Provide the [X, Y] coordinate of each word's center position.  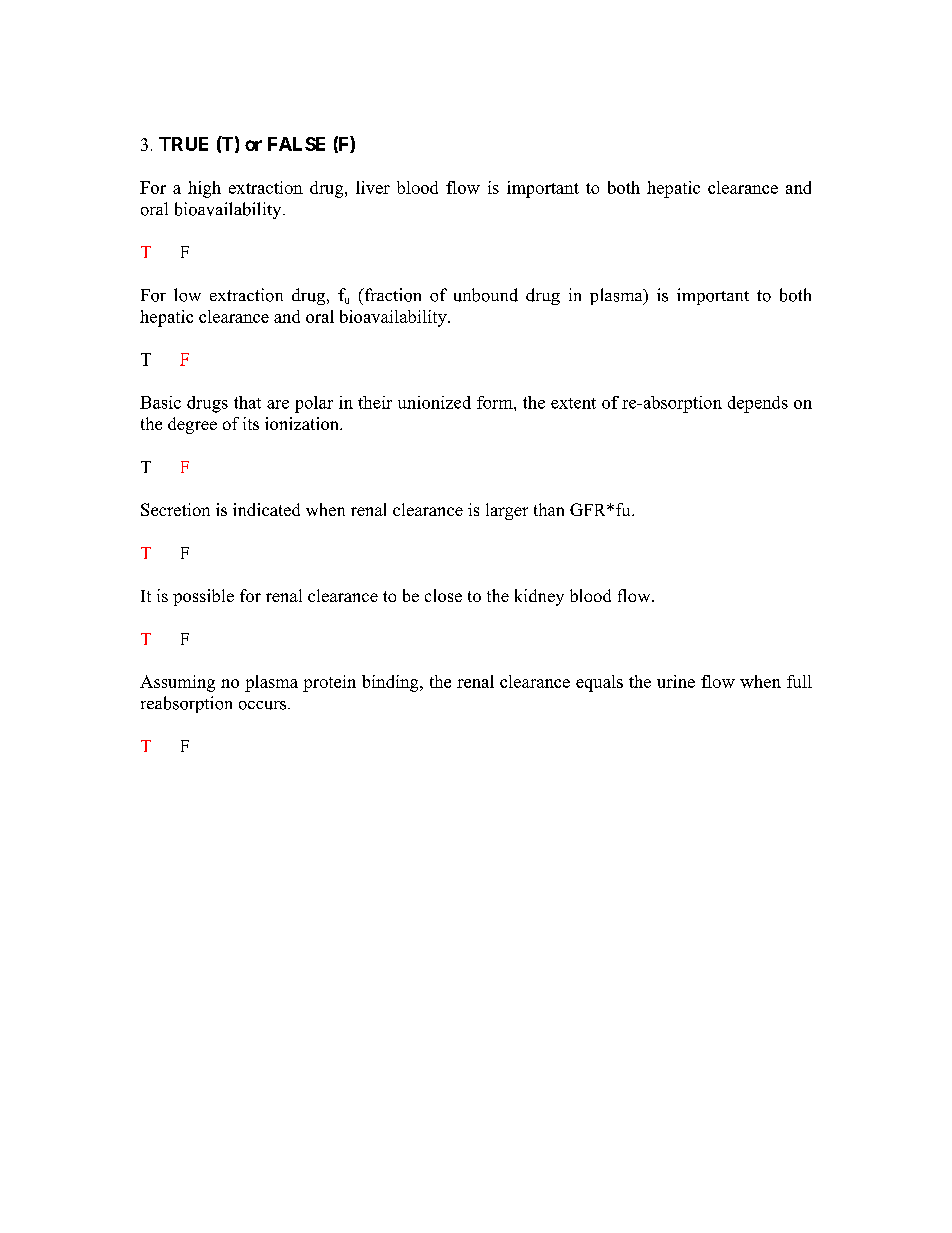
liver [373, 187]
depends [758, 404]
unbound [486, 295]
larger [507, 511]
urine [676, 681]
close [443, 595]
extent [573, 403]
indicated [266, 509]
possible [203, 597]
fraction [391, 295]
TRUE [183, 144]
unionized [434, 402]
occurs [264, 705]
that [247, 402]
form [496, 402]
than [549, 509]
